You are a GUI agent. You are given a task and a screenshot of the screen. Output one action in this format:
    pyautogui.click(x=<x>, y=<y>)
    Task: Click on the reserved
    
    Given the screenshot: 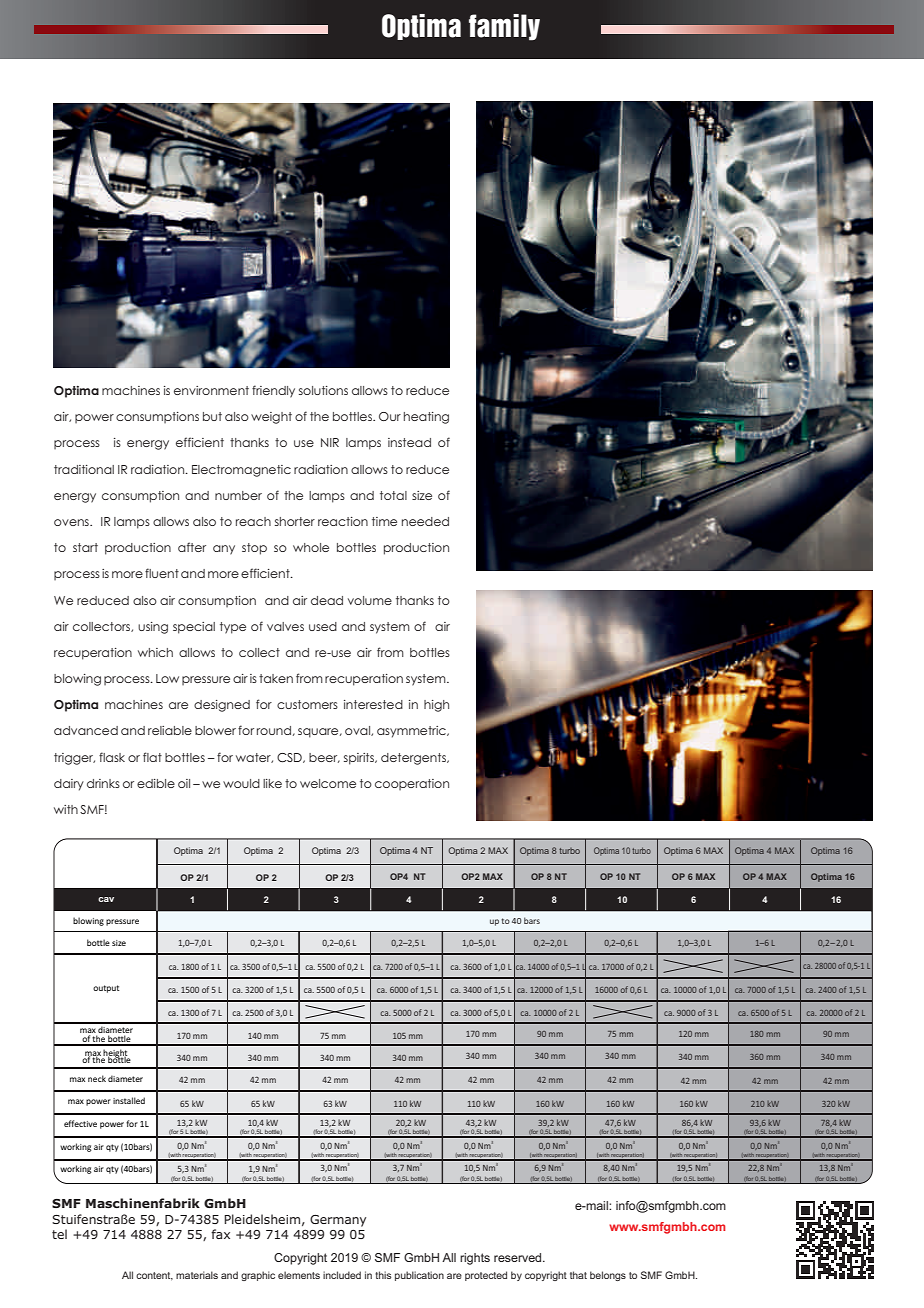 What is the action you would take?
    pyautogui.click(x=519, y=1257)
